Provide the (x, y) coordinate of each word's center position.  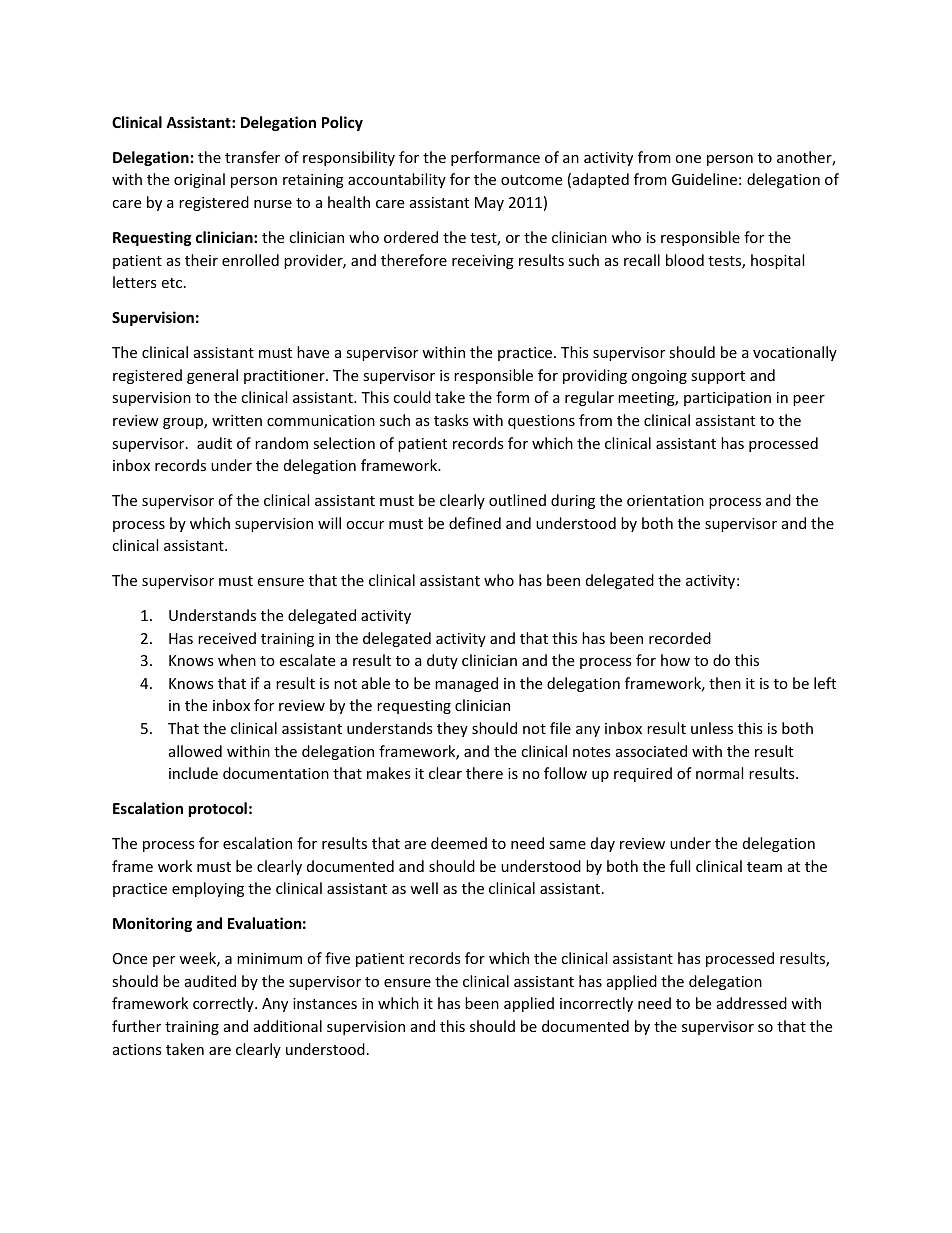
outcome (531, 180)
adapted (601, 180)
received (227, 638)
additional (288, 1026)
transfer (252, 157)
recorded (680, 638)
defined (475, 523)
